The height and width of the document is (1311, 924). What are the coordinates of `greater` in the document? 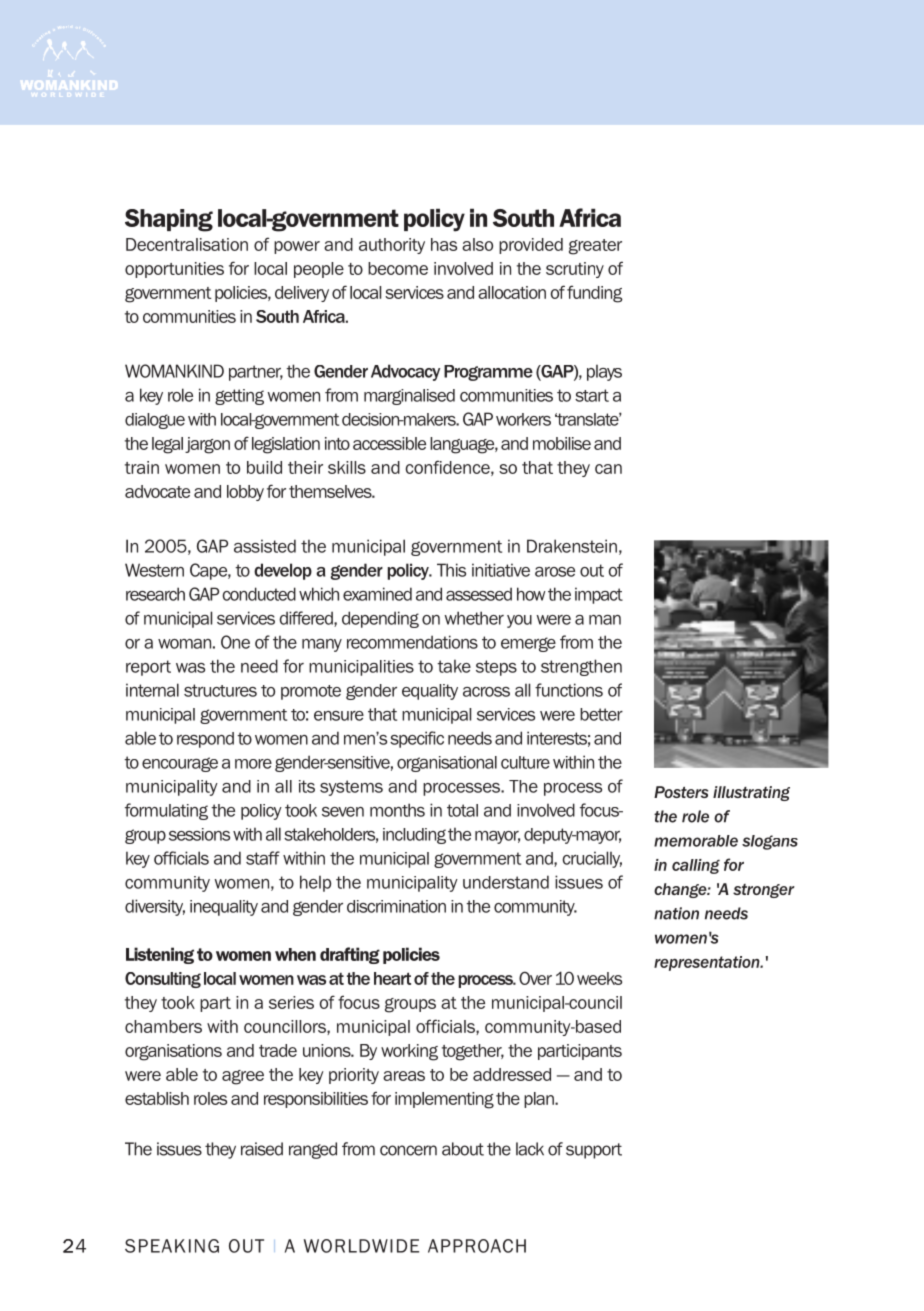 It's located at (595, 247).
